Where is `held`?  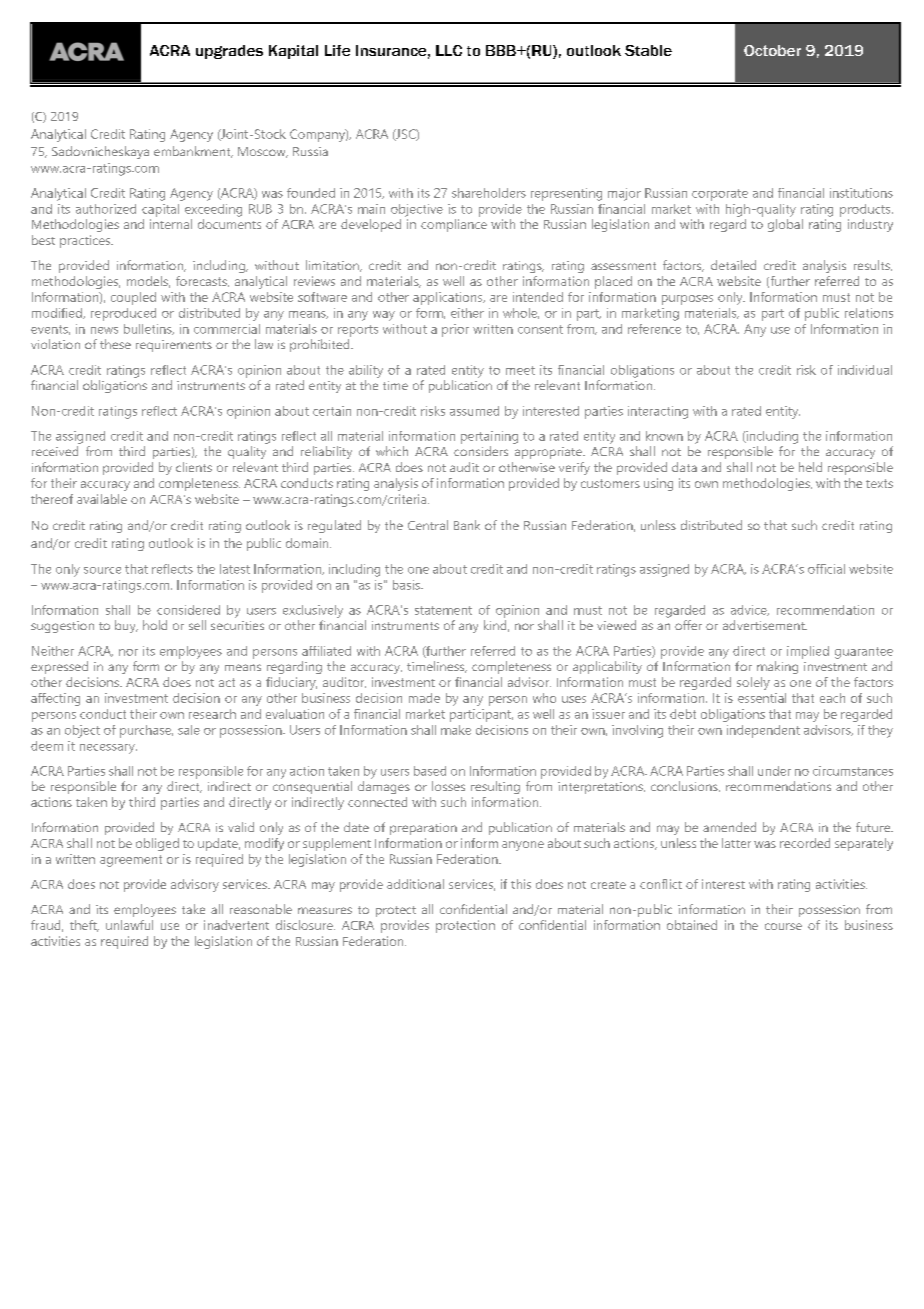
held is located at coordinates (810, 467).
